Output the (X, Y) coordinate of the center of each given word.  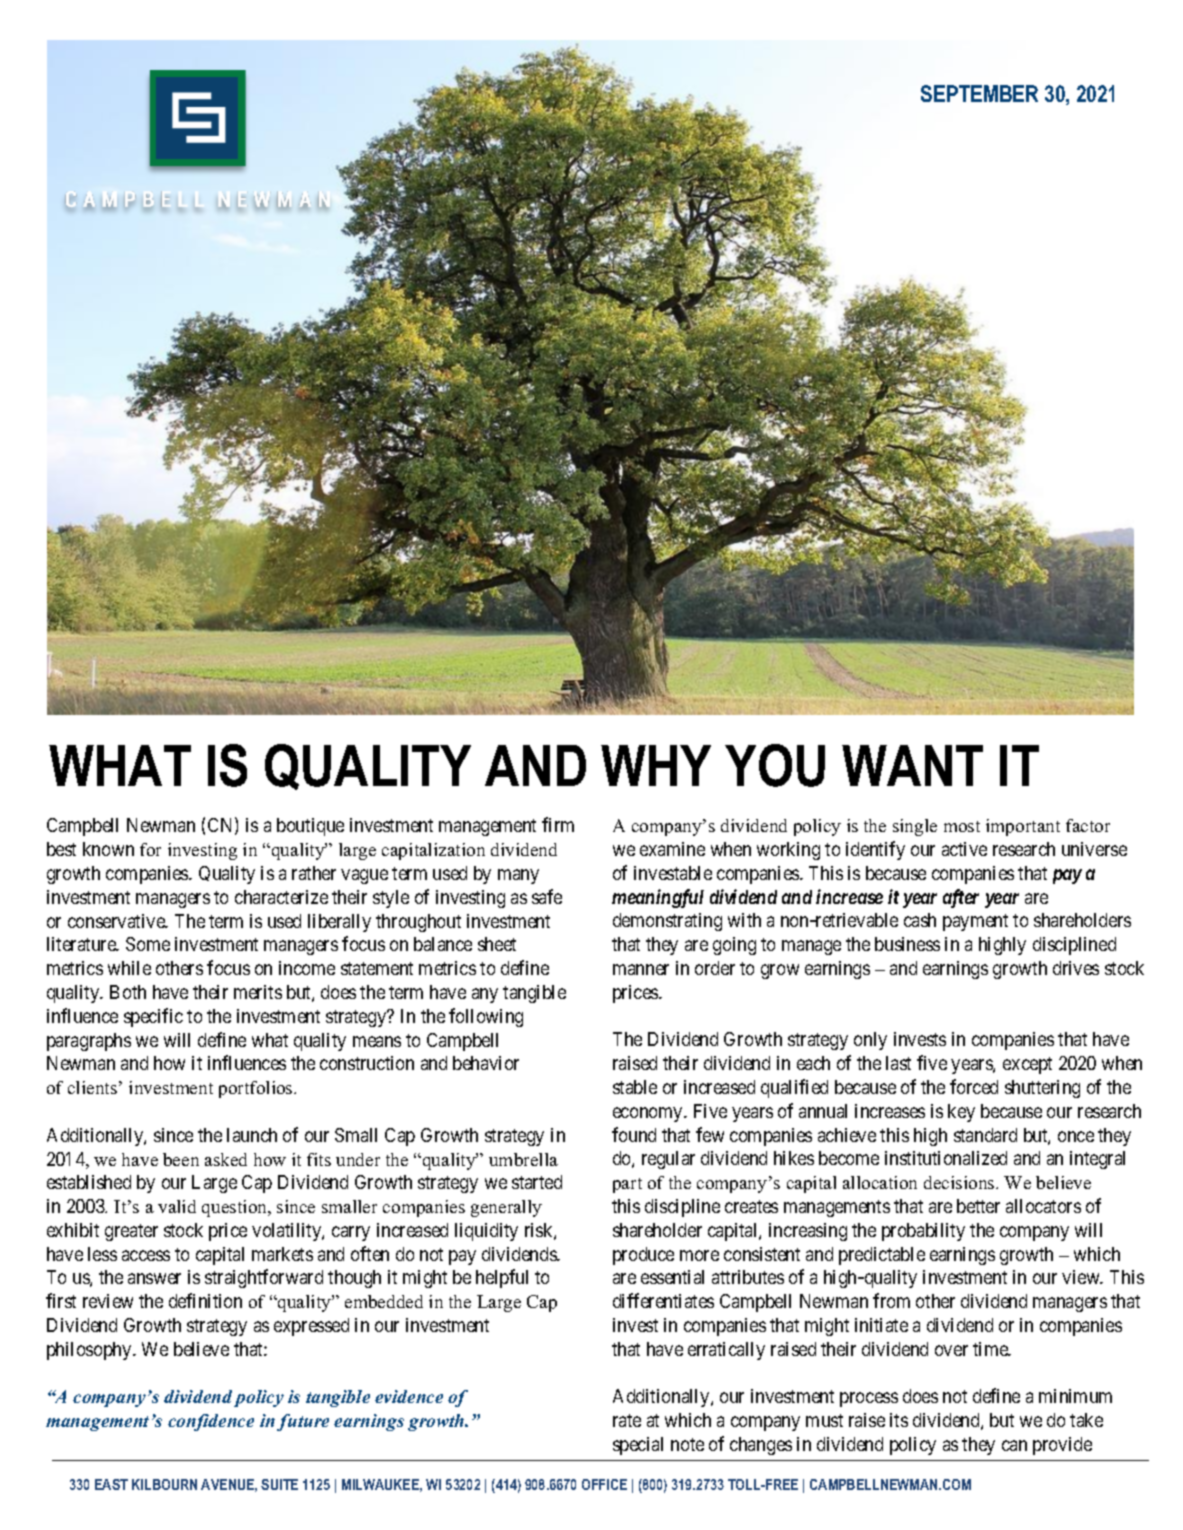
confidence (211, 1422)
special (638, 1446)
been (181, 1159)
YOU (775, 765)
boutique (310, 827)
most (962, 826)
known (108, 849)
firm (558, 824)
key (961, 1113)
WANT (912, 765)
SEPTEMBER (979, 93)
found (634, 1134)
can (1014, 1445)
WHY (656, 765)
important (1023, 827)
